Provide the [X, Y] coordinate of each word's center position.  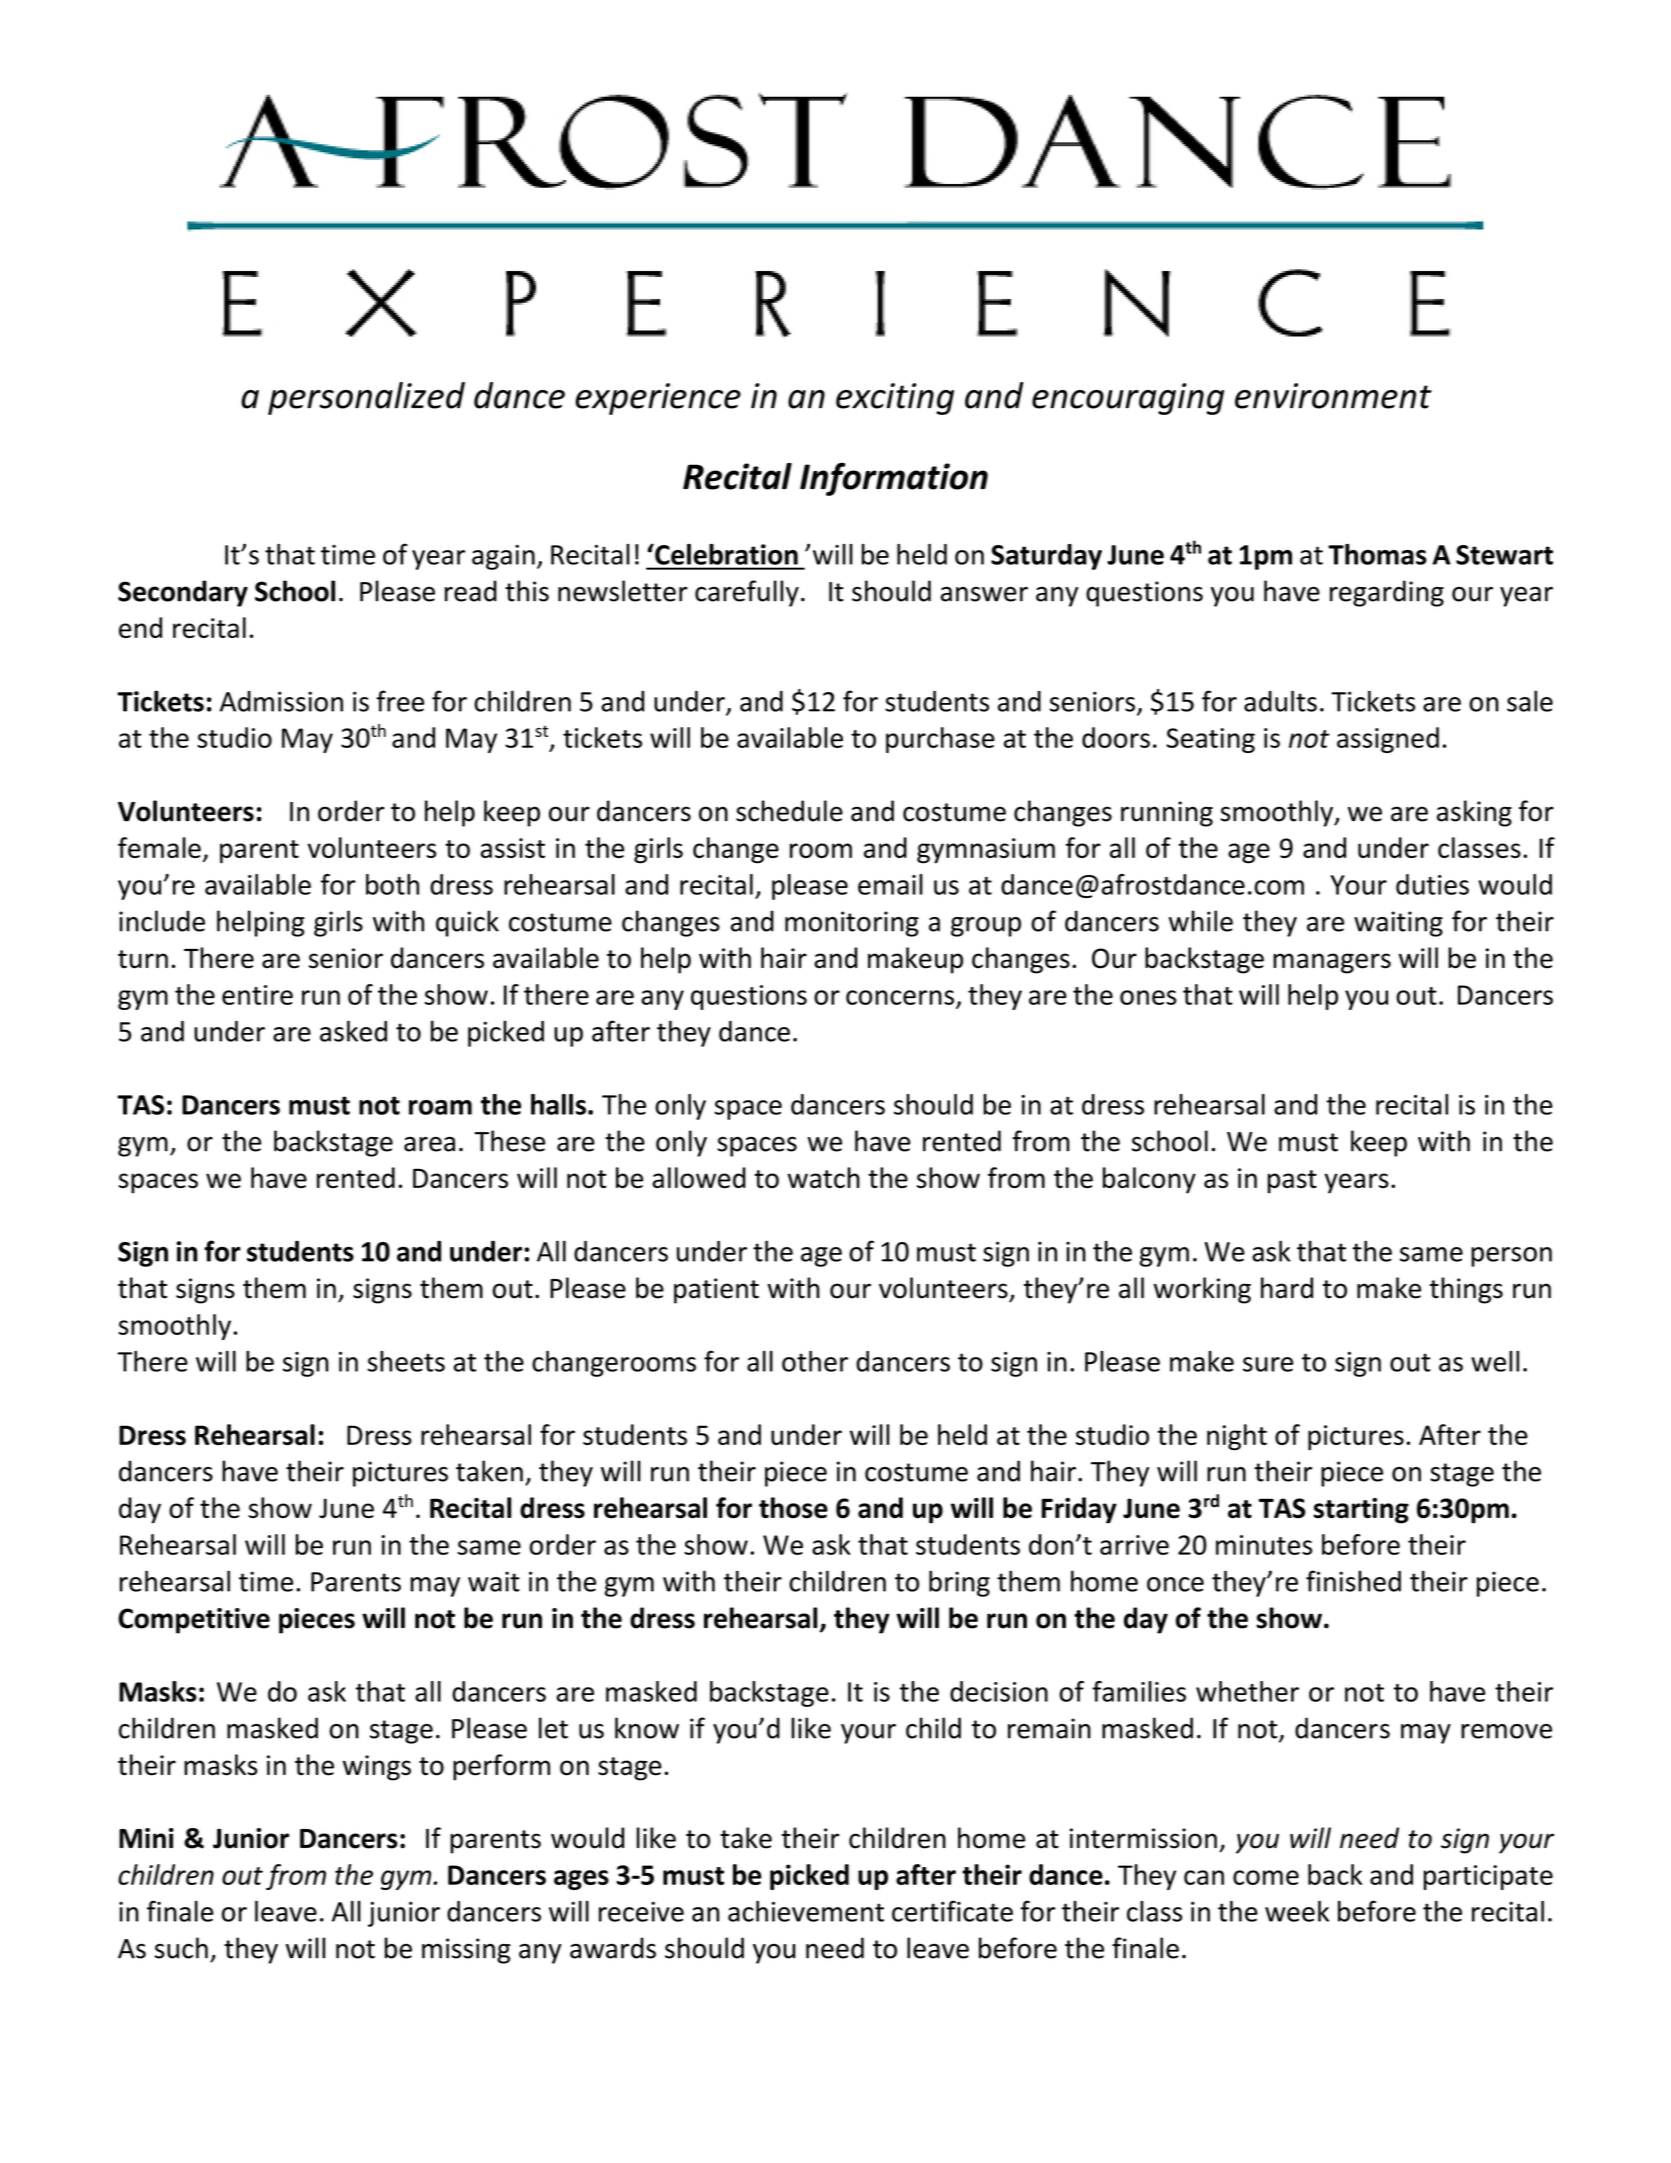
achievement [806, 1911]
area [429, 1144]
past [1292, 1182]
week [1297, 1911]
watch [824, 1177]
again [503, 557]
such [181, 1948]
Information [894, 479]
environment [1333, 396]
